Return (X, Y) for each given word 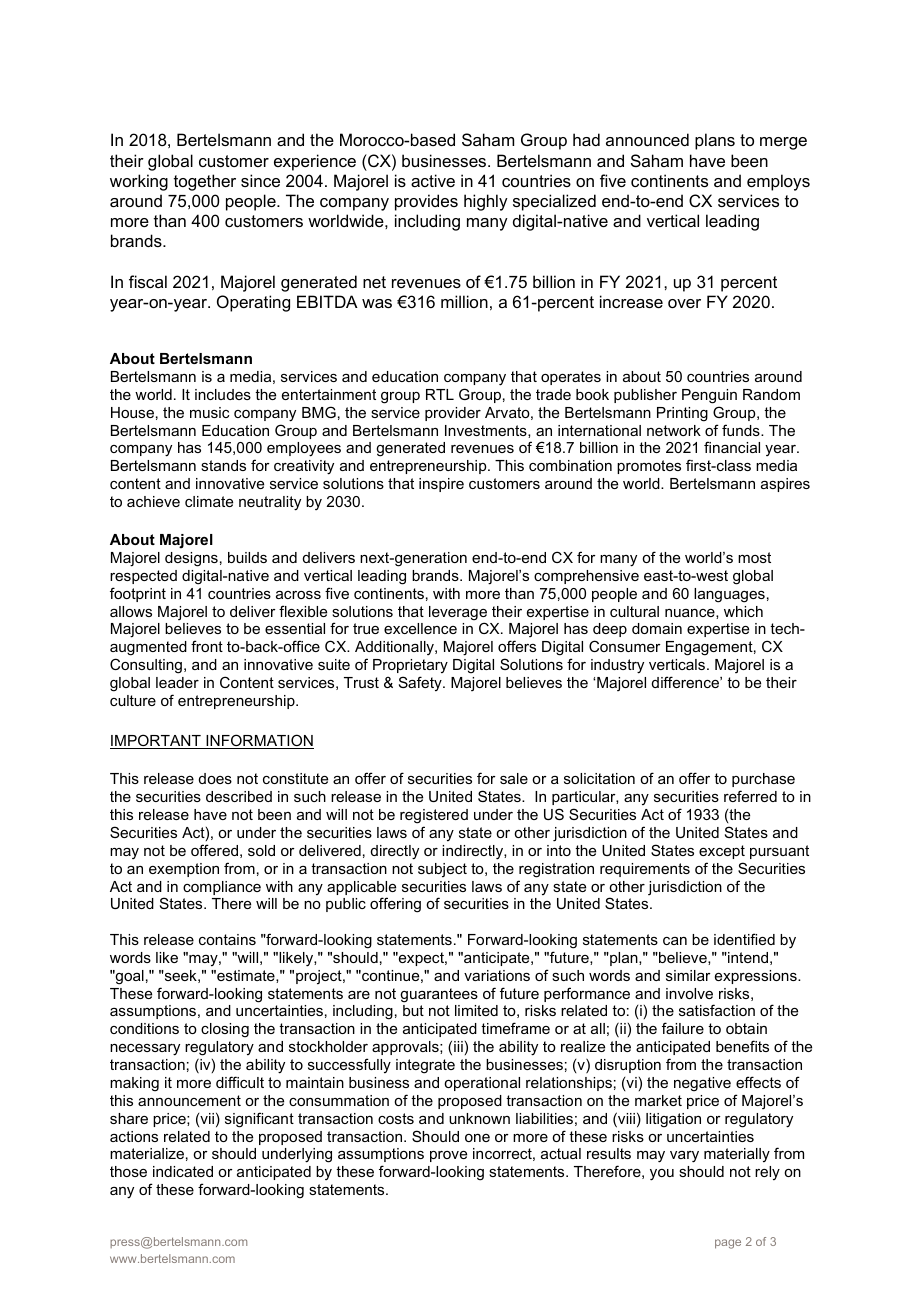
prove (448, 1156)
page (728, 1244)
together (205, 182)
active (433, 180)
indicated (183, 1171)
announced (647, 139)
